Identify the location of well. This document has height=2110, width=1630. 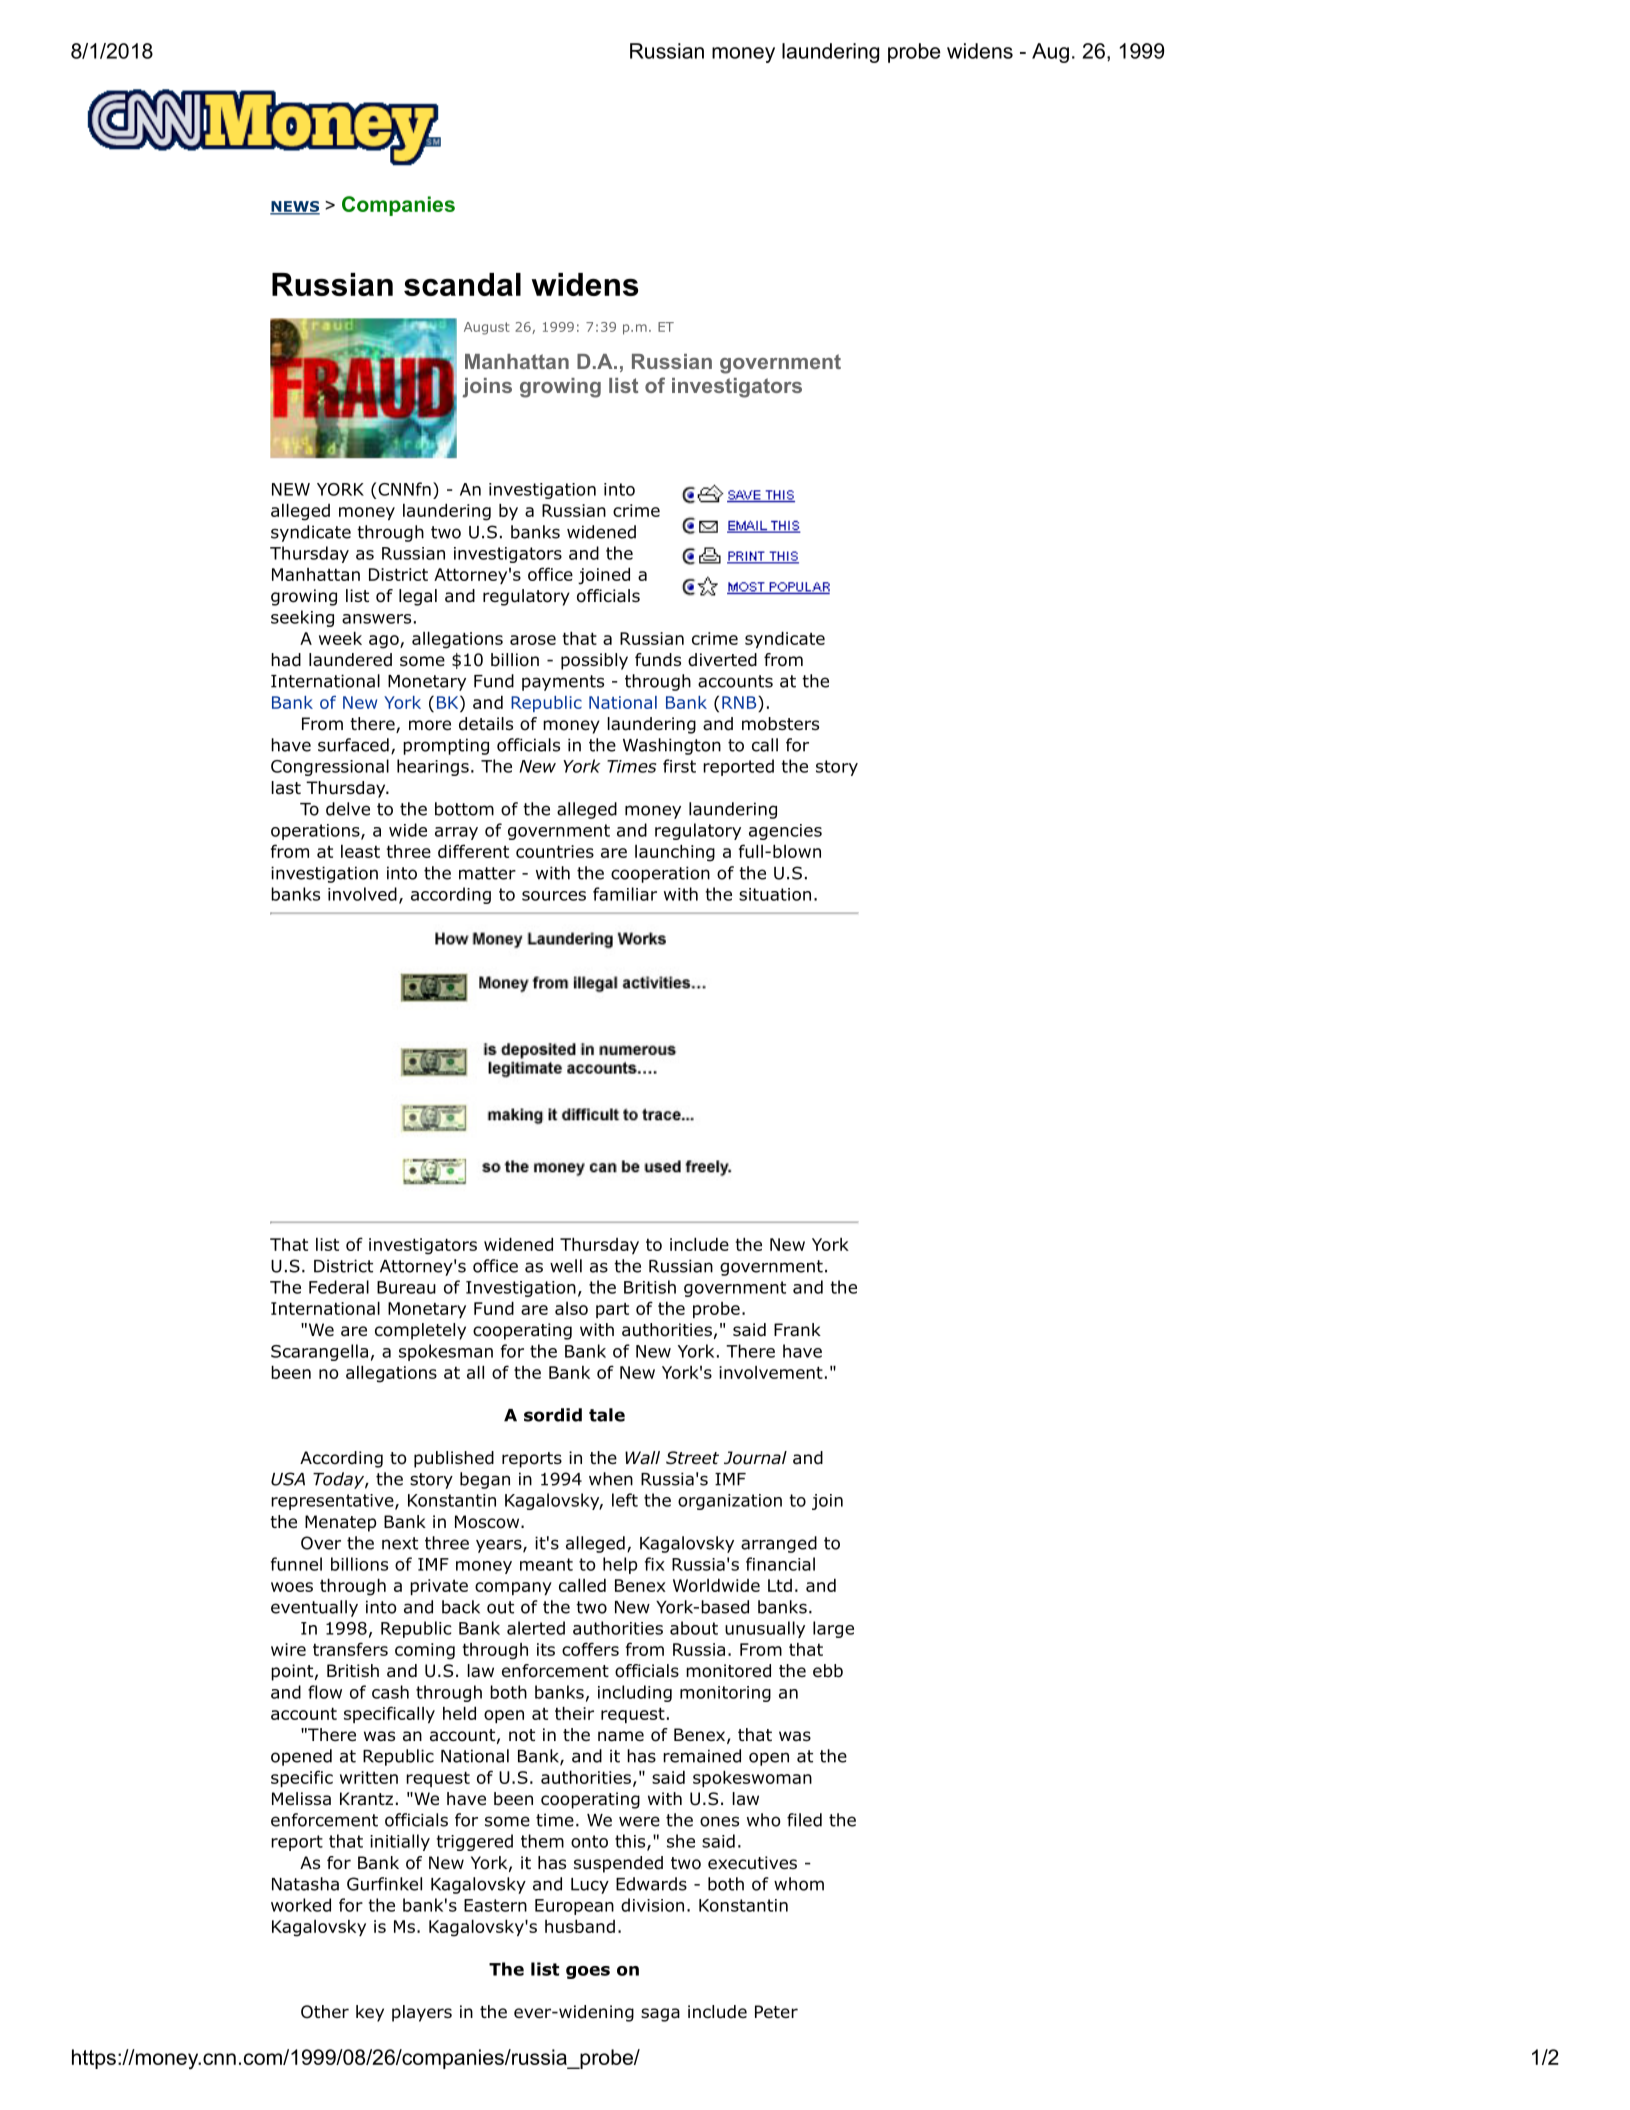
(566, 1266).
